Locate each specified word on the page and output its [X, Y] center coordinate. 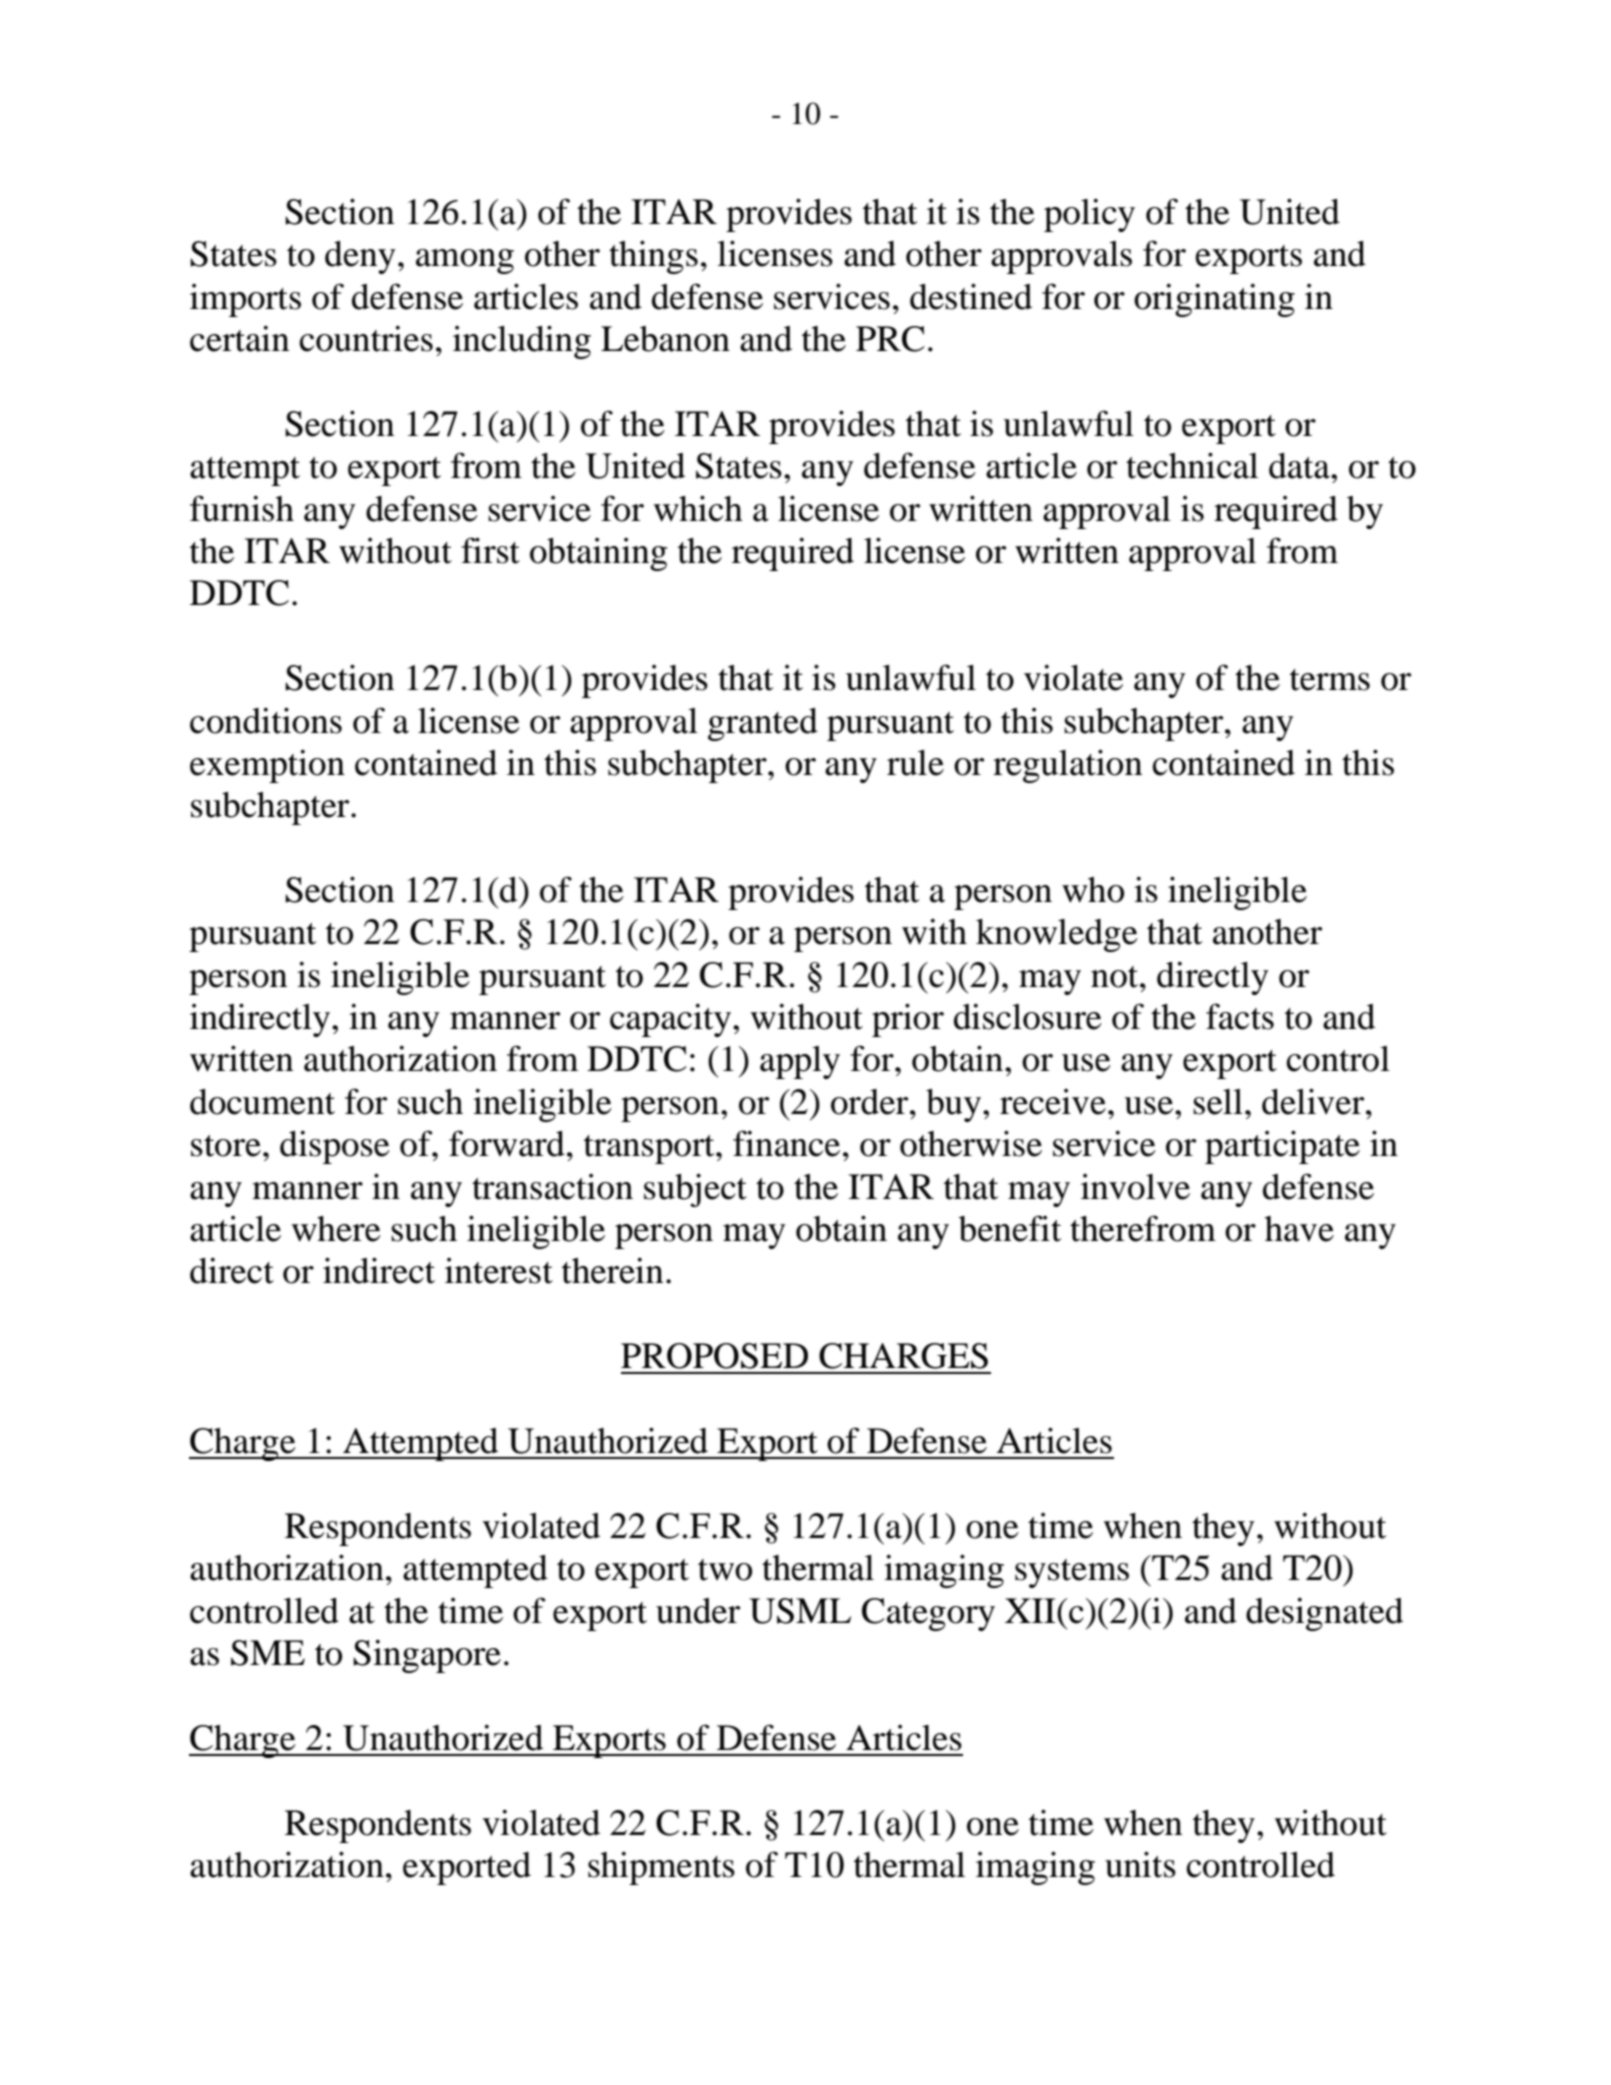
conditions [266, 720]
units [1140, 1864]
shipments [661, 1868]
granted [763, 724]
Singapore [427, 1656]
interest [499, 1271]
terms [1330, 680]
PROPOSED [714, 1356]
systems [1072, 1573]
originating [1214, 300]
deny [360, 257]
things [653, 257]
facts [1240, 1016]
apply [800, 1062]
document [262, 1102]
